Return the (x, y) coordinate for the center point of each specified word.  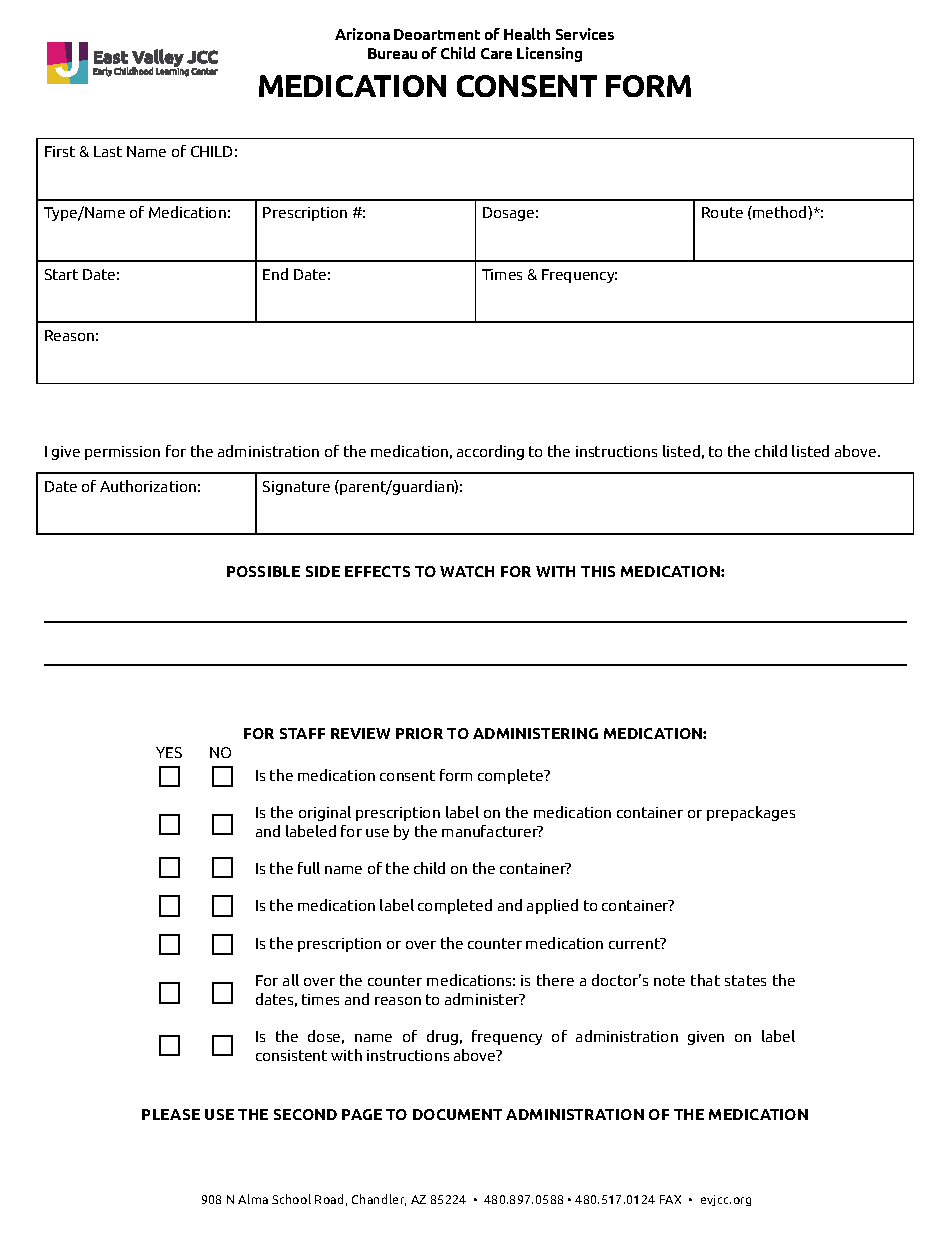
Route (722, 212)
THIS (598, 571)
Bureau (392, 53)
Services (585, 34)
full (309, 868)
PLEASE (171, 1114)
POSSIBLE (263, 571)
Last (108, 151)
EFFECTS (377, 571)
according (490, 452)
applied (552, 906)
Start (61, 274)
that (705, 980)
